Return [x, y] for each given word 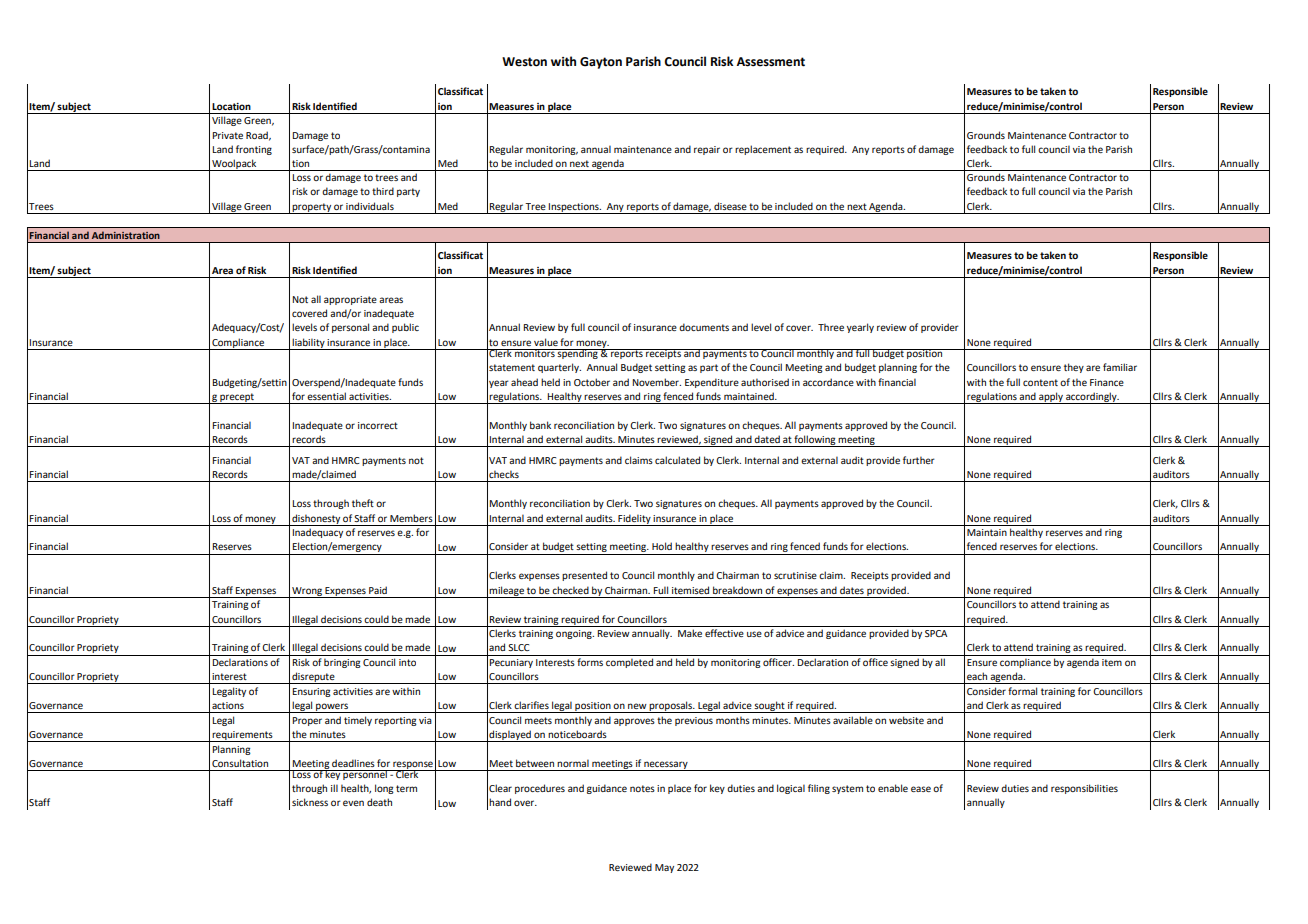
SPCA [936, 633]
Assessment [771, 62]
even [353, 803]
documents [704, 327]
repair [707, 150]
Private [227, 135]
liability [308, 344]
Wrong [307, 592]
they [1074, 368]
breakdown [737, 590]
